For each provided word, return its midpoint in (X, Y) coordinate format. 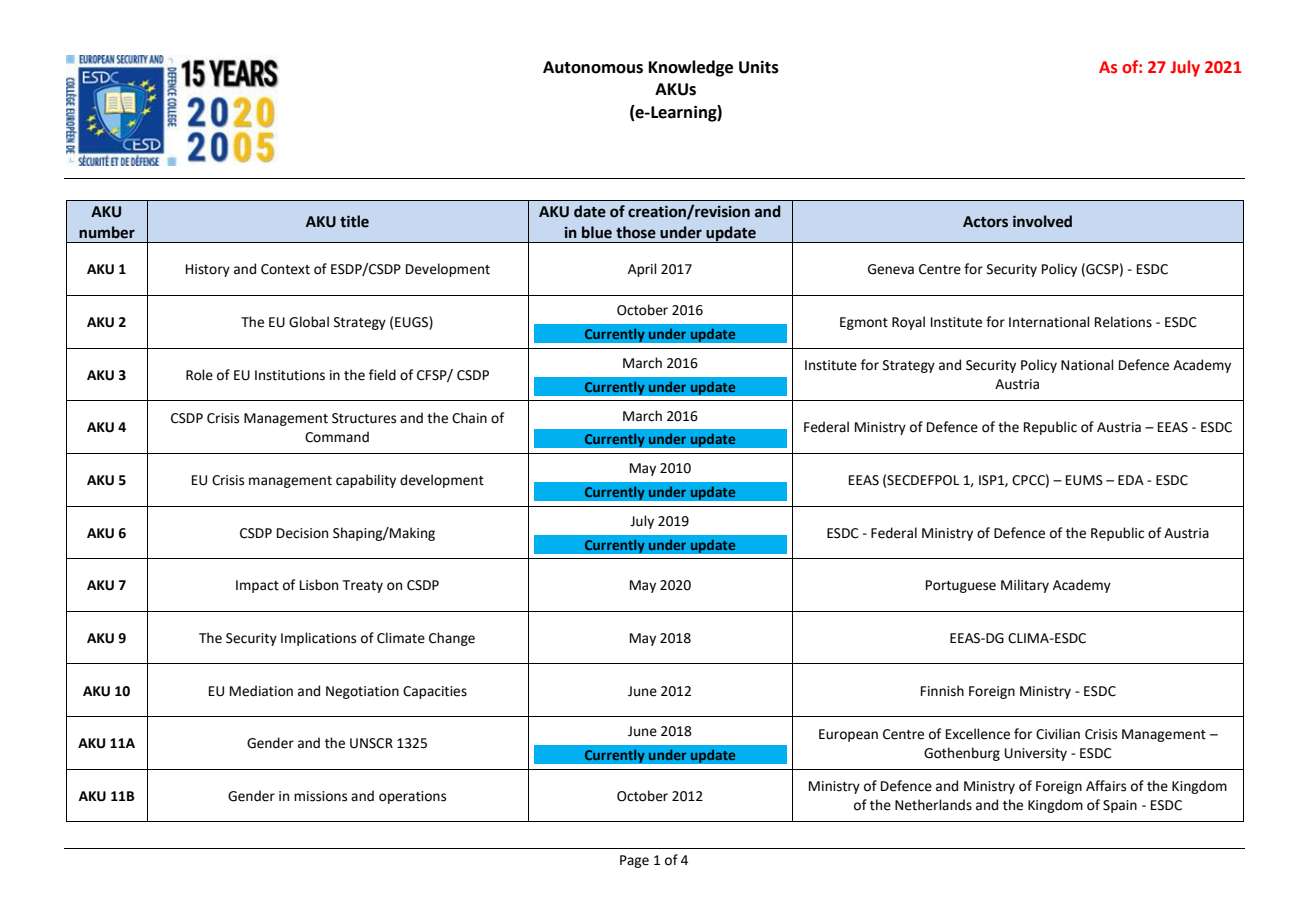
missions (320, 796)
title (354, 221)
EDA (1131, 480)
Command (337, 437)
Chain (469, 418)
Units (759, 67)
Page (634, 861)
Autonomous (593, 67)
